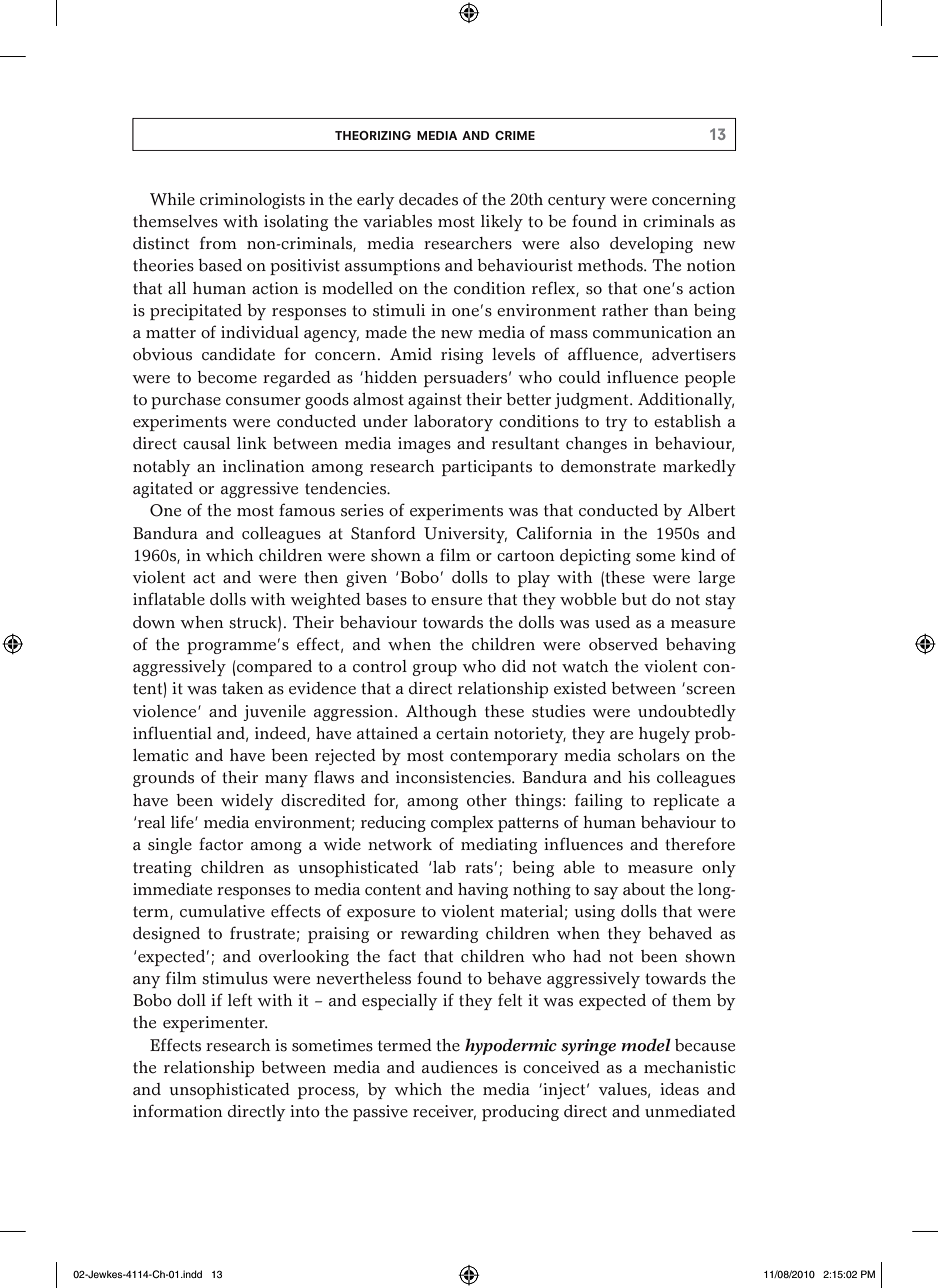 The width and height of the image is (938, 1288). What do you see at coordinates (460, 1067) in the image?
I see `audiences` at bounding box center [460, 1067].
